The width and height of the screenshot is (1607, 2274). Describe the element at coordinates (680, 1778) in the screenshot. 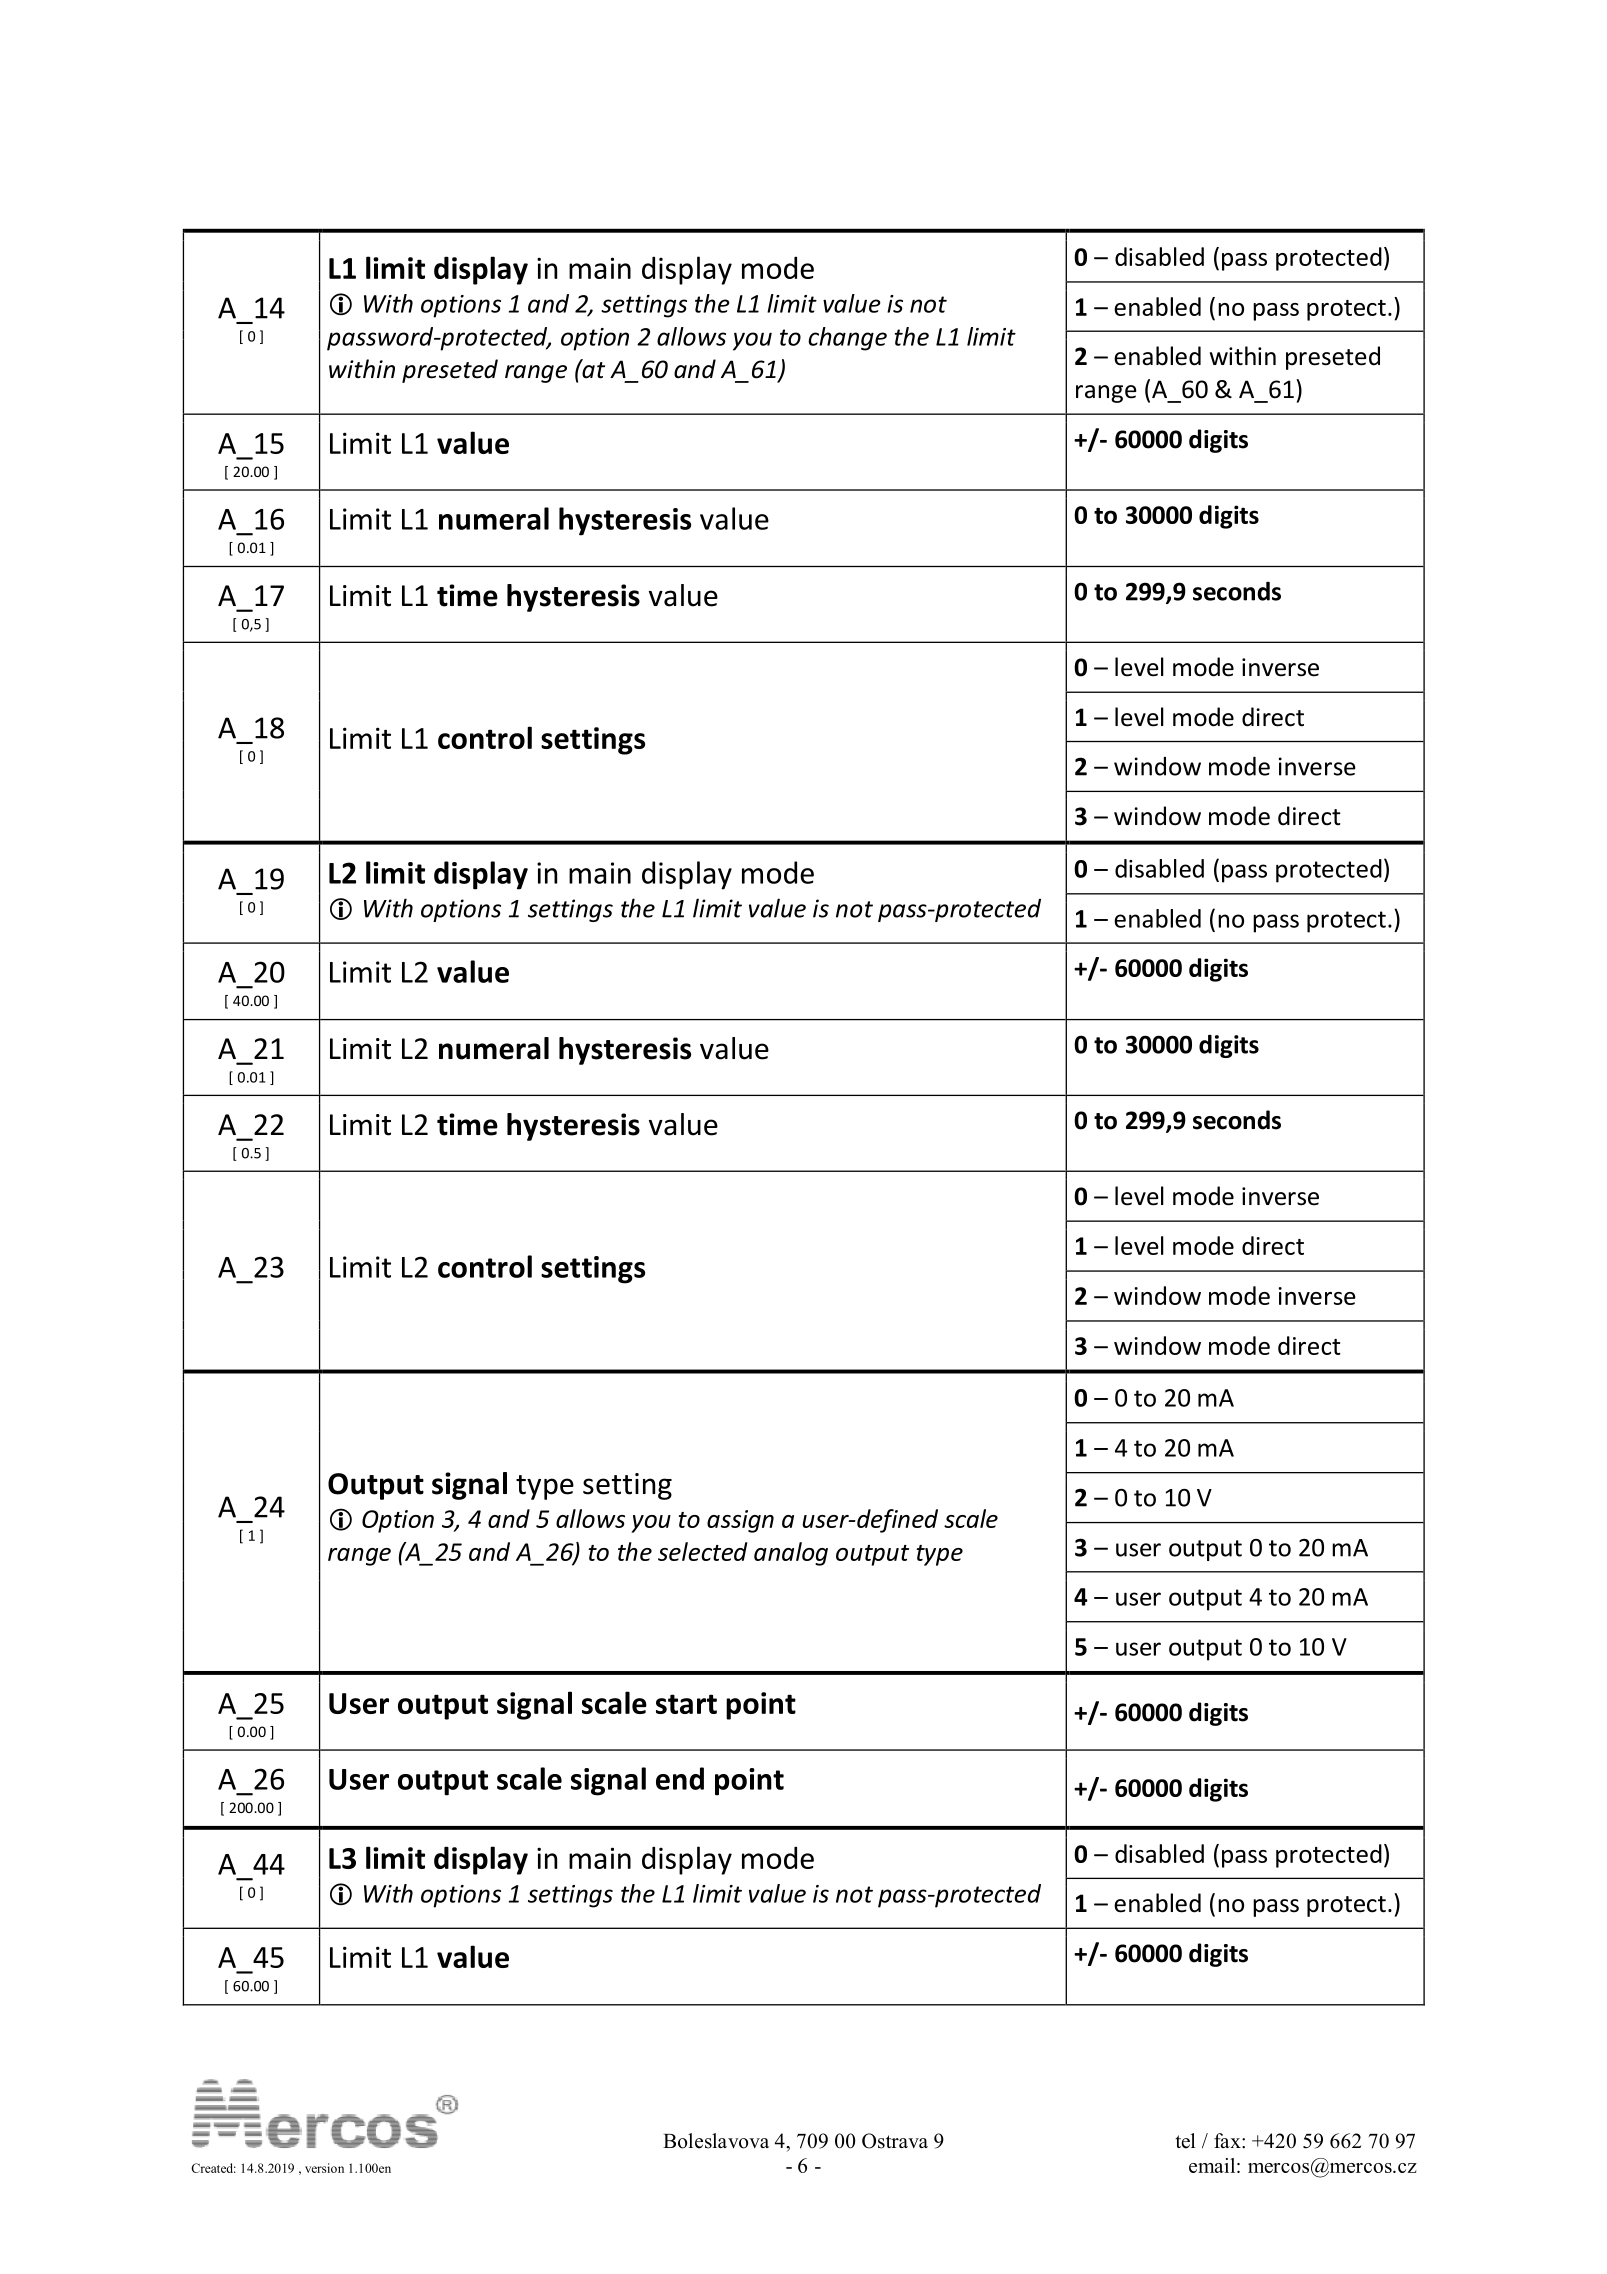

I see `end` at that location.
